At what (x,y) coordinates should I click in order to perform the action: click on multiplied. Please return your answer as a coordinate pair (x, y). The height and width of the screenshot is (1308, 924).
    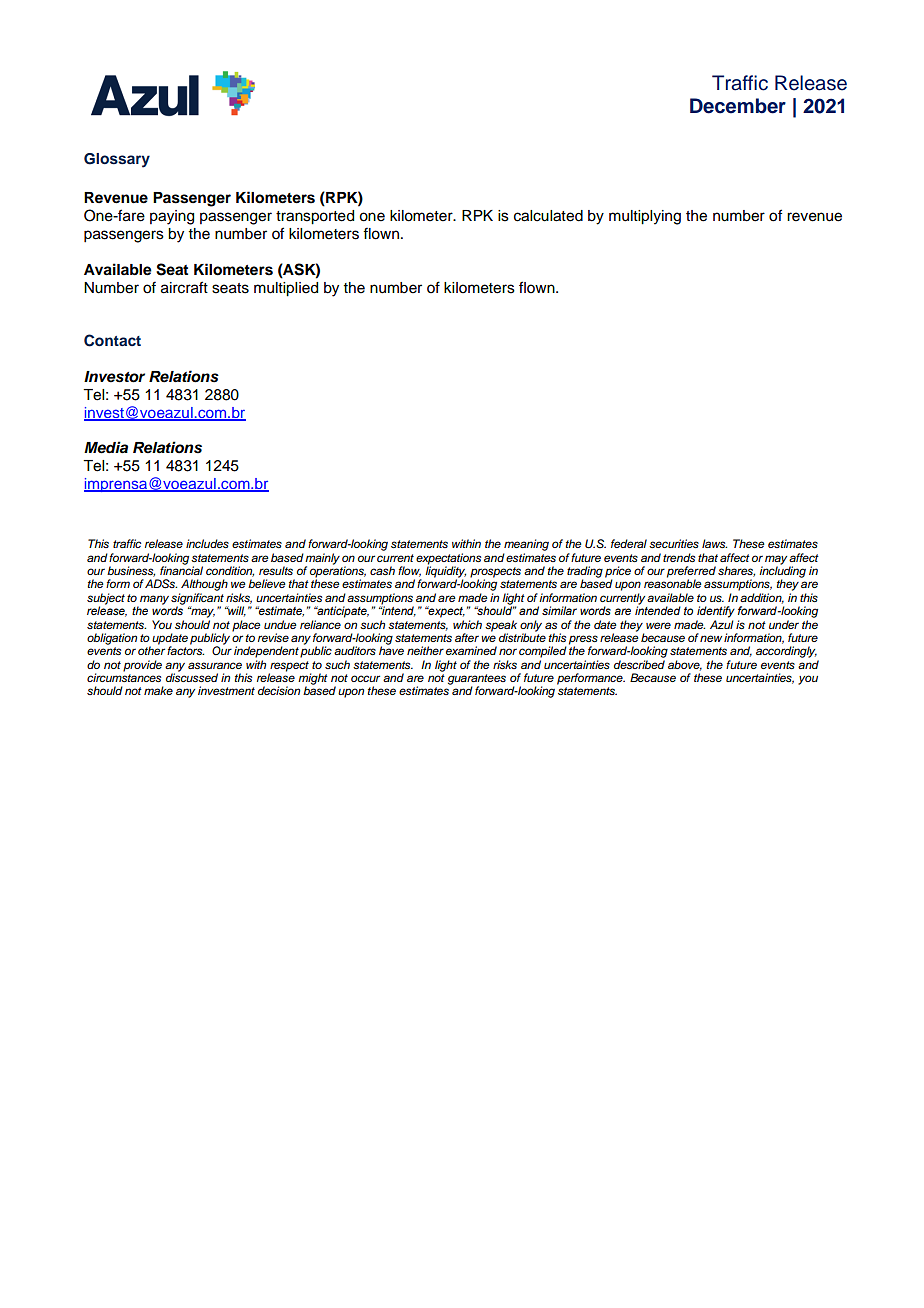
    Looking at the image, I should click on (286, 289).
